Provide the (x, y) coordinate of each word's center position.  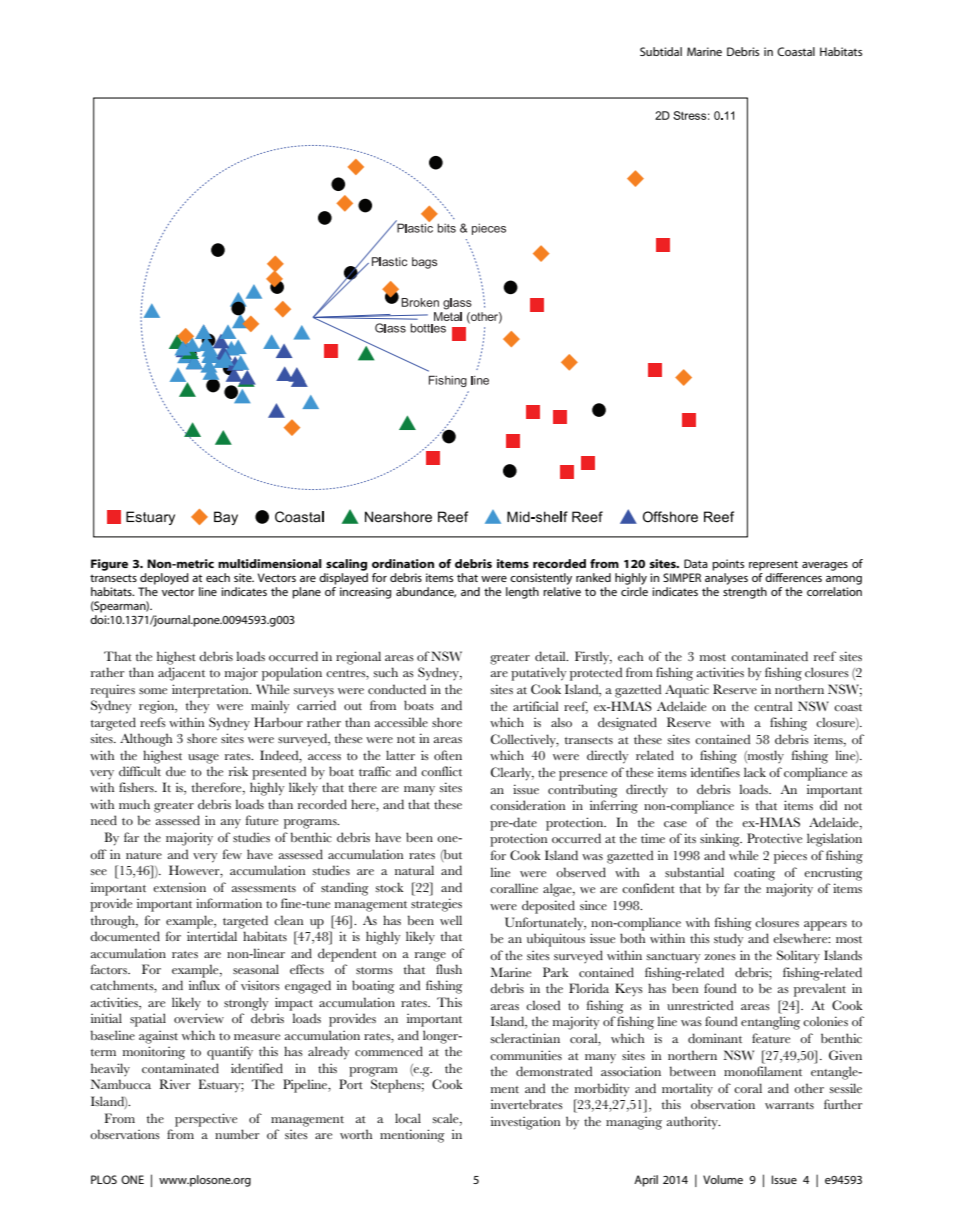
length (522, 593)
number (237, 1134)
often (448, 755)
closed (543, 1005)
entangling (770, 1023)
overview (199, 1018)
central (773, 706)
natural (414, 870)
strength (745, 593)
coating (754, 874)
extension (179, 887)
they (198, 707)
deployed (164, 579)
